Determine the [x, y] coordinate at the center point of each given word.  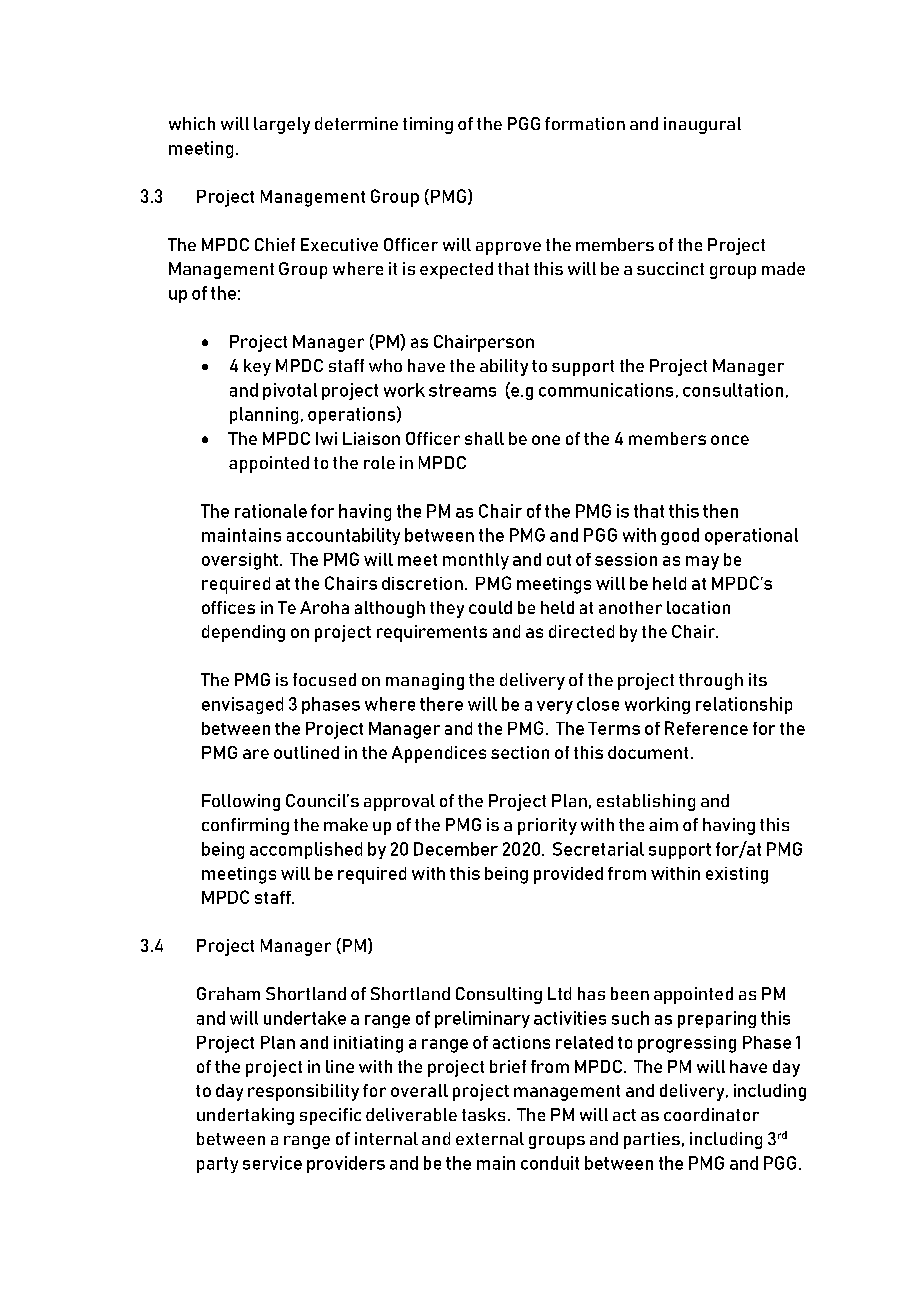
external [490, 1138]
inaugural [702, 125]
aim [663, 824]
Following [241, 802]
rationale [271, 511]
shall [484, 438]
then [720, 511]
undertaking [245, 1116]
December [456, 849]
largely [282, 125]
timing [428, 125]
